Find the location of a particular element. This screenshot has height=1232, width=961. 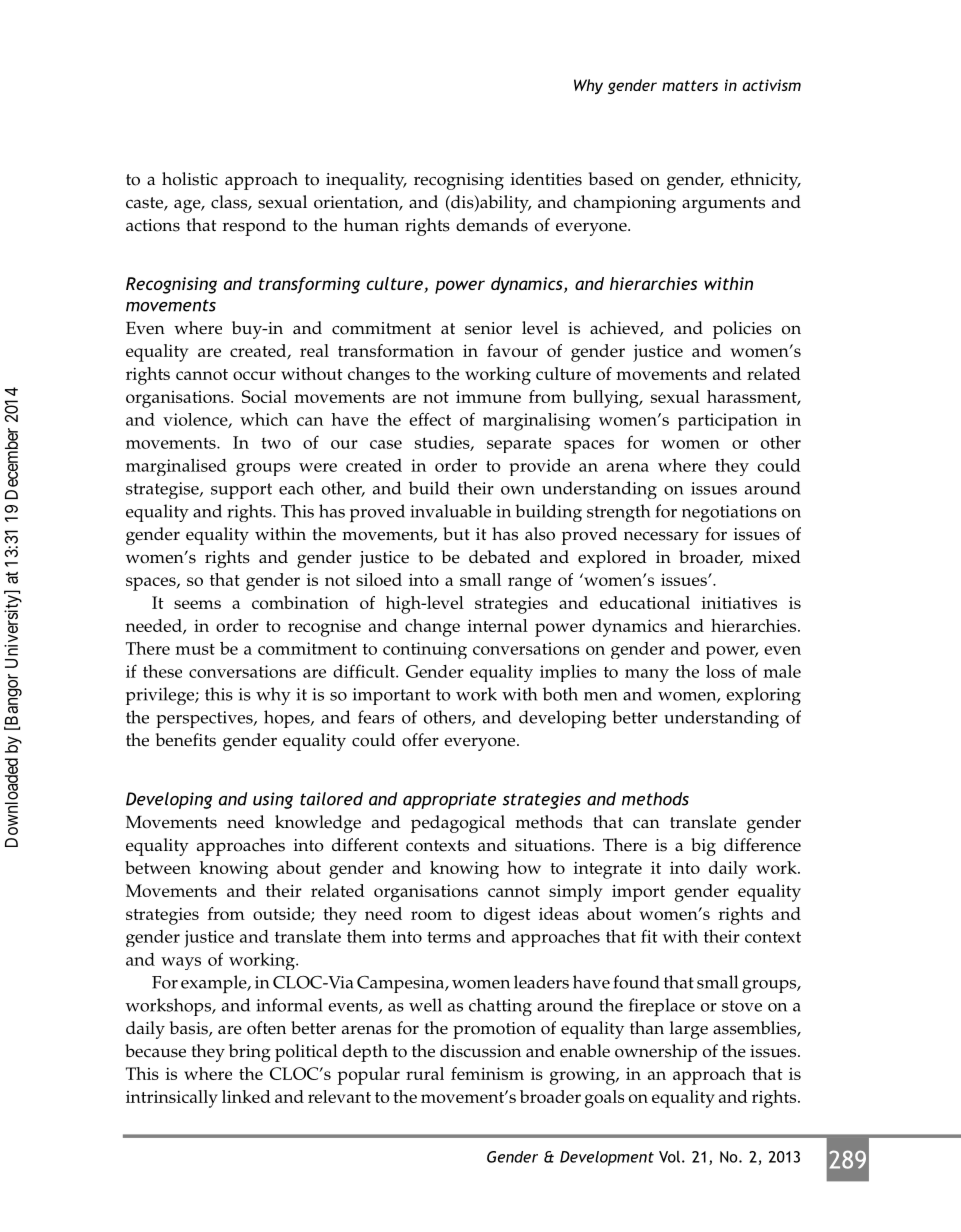

support is located at coordinates (241, 491).
